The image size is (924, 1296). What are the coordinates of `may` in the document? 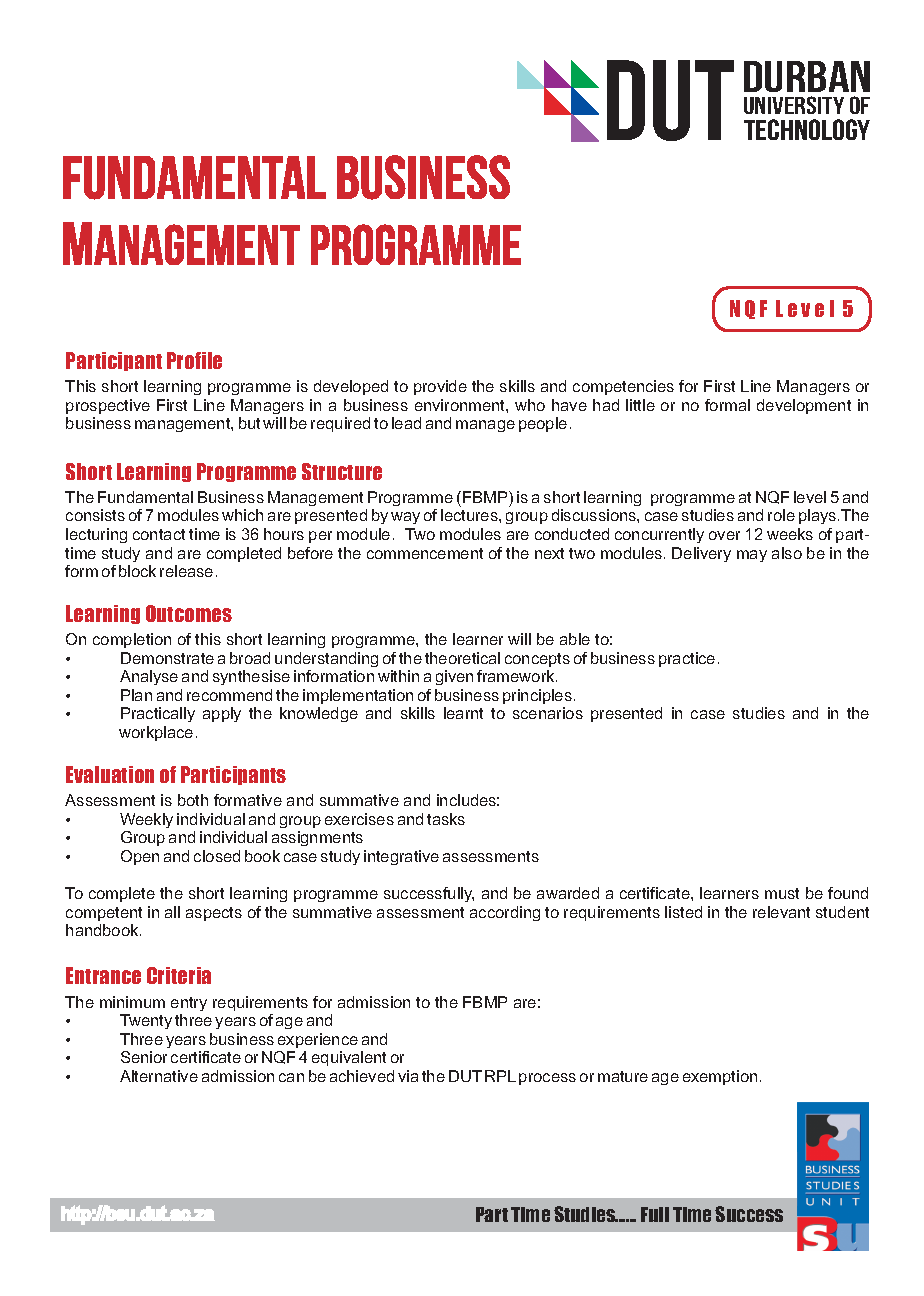 It's located at (752, 556).
